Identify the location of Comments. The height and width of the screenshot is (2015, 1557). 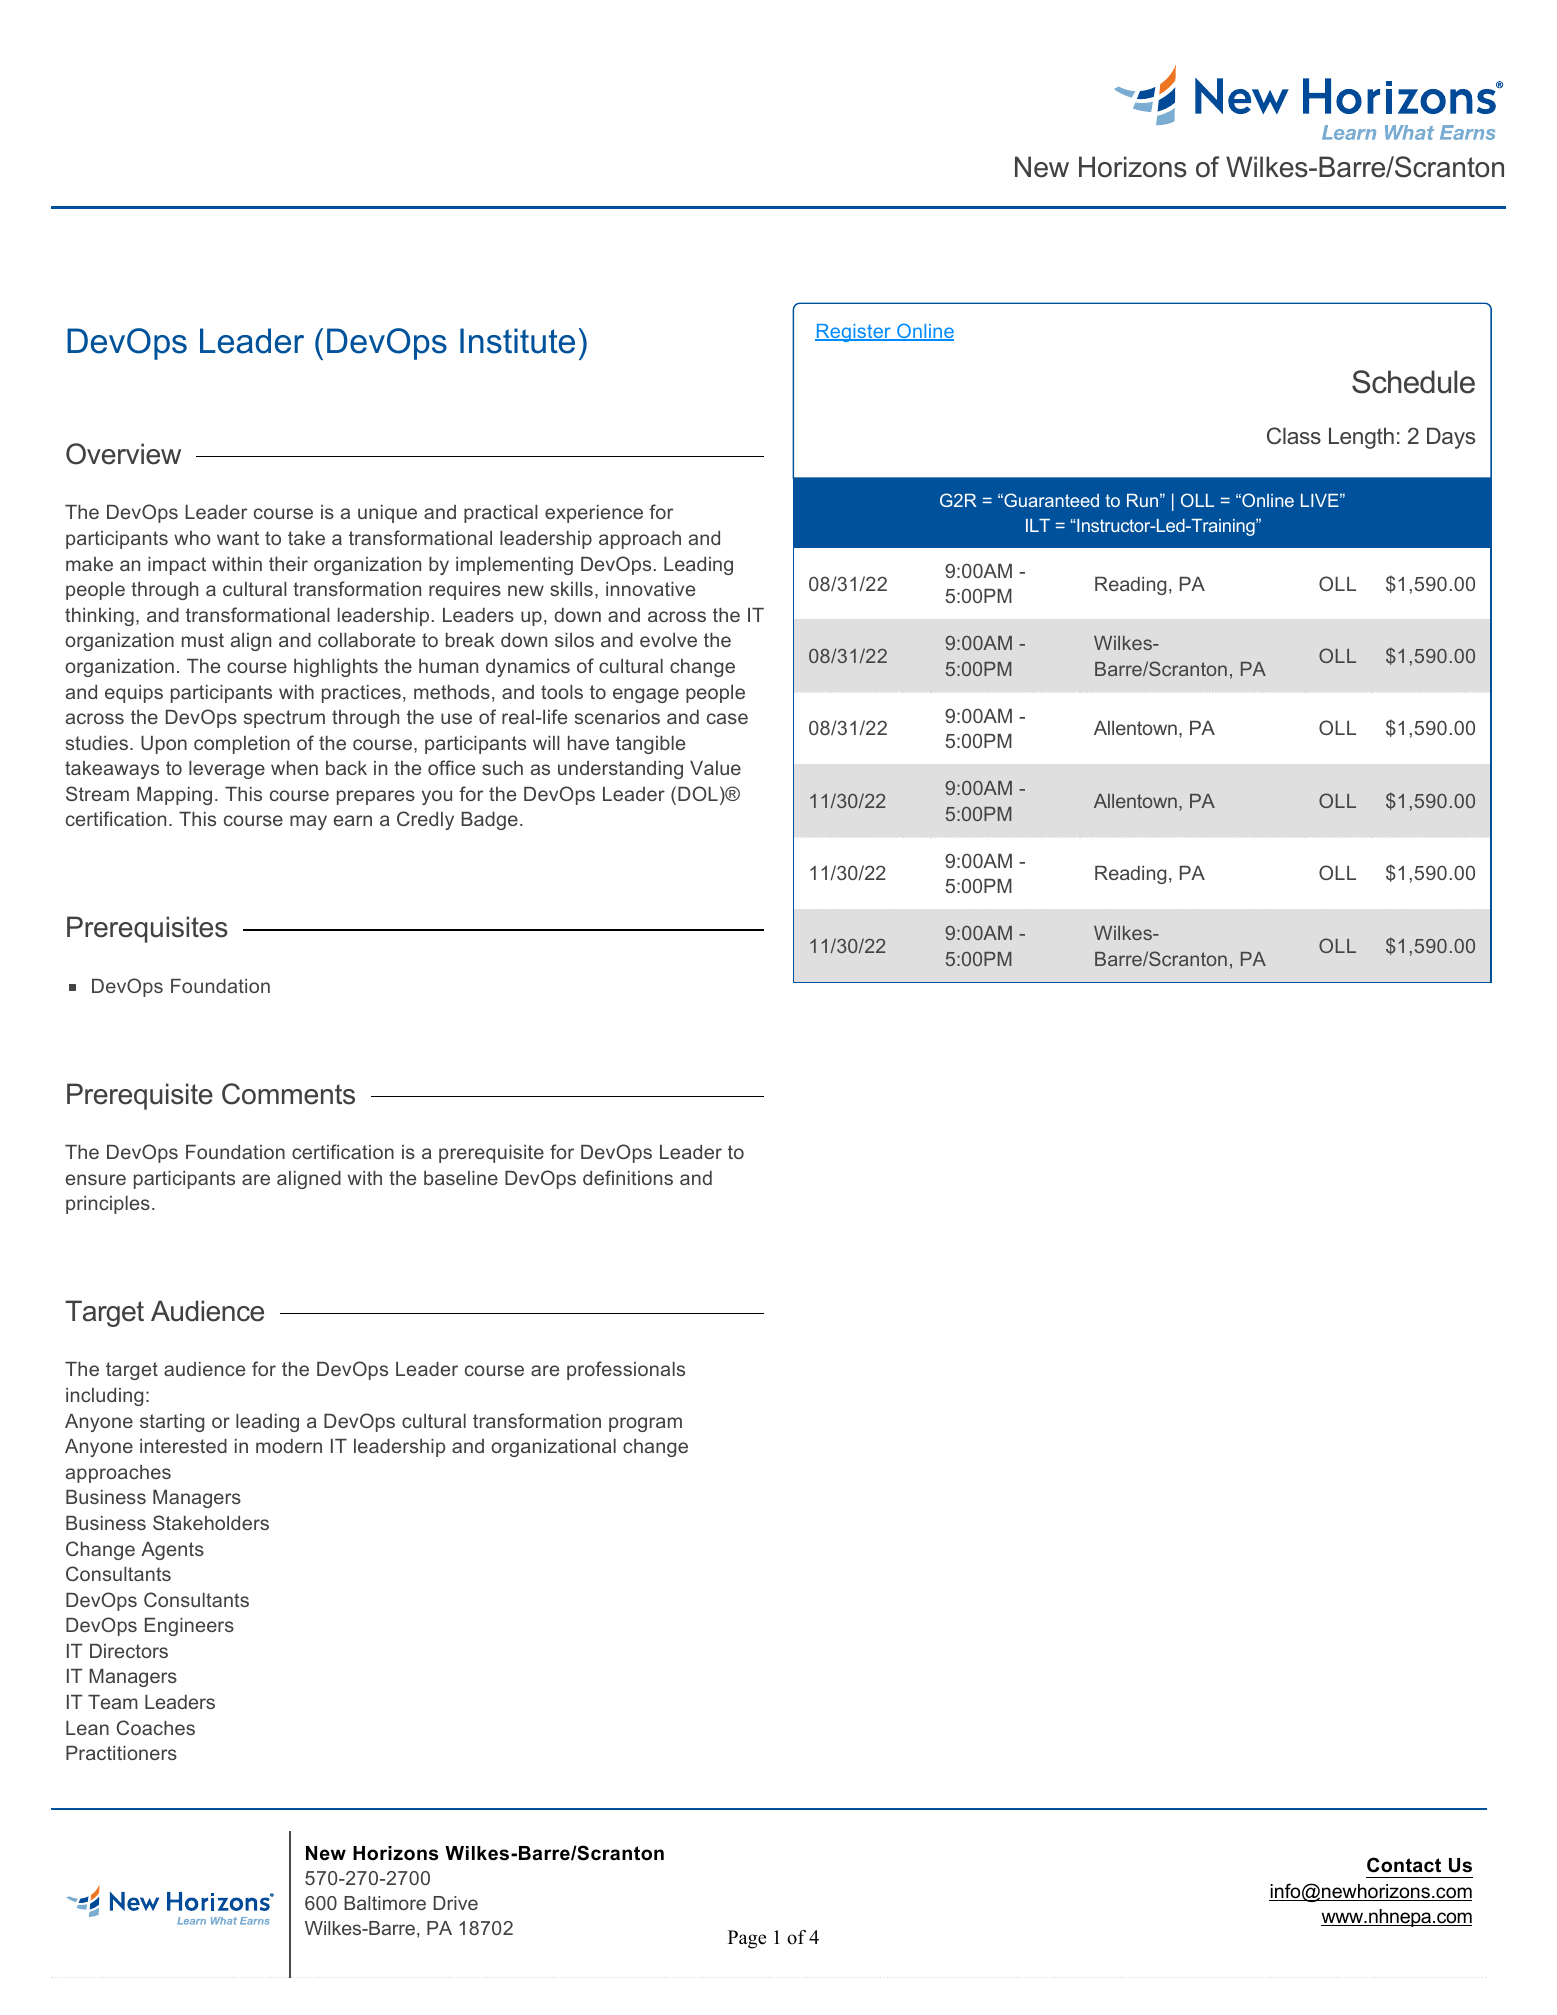
(288, 1094).
